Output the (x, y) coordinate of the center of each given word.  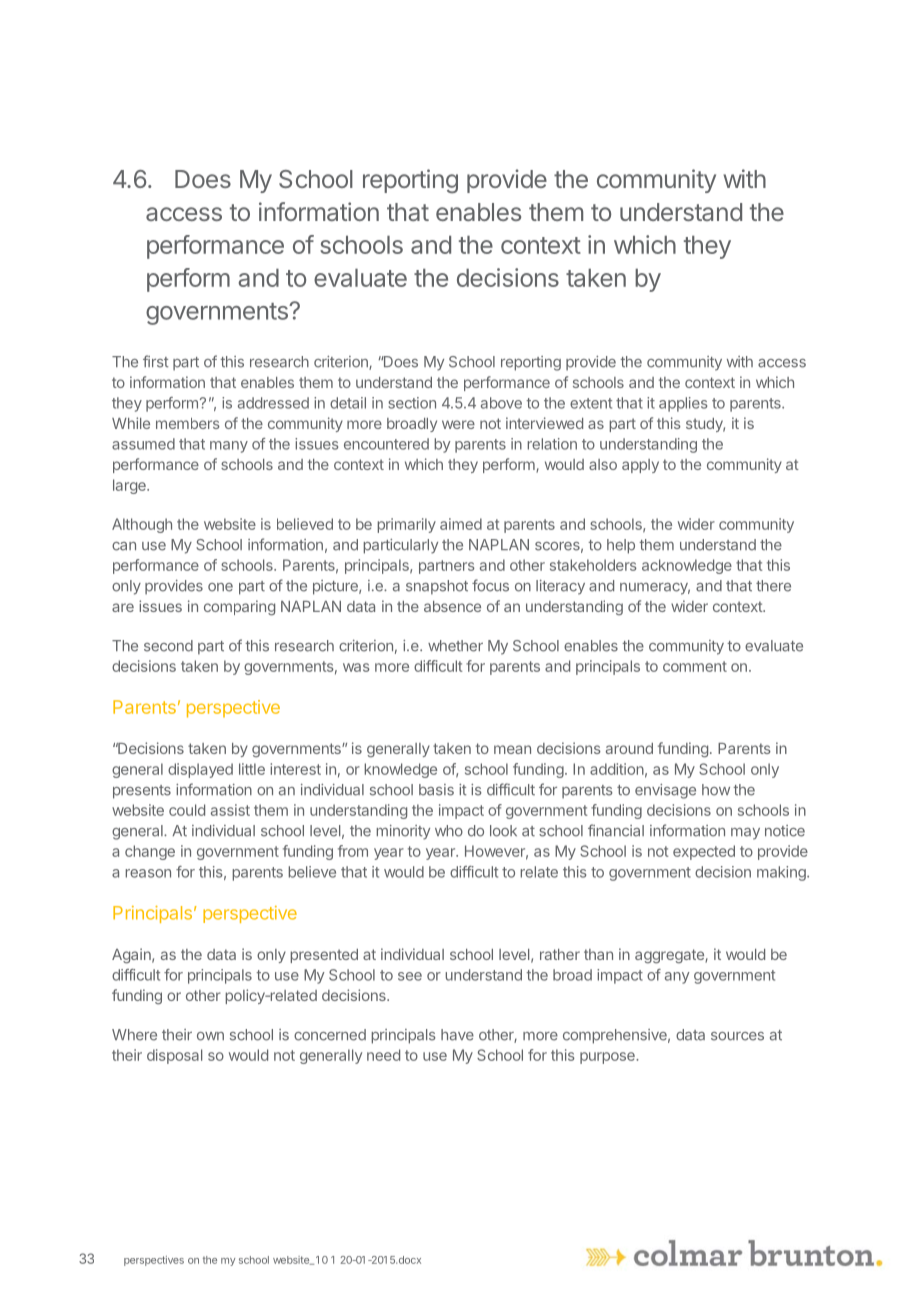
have (457, 1035)
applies (683, 404)
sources (737, 1036)
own (210, 1036)
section (412, 403)
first (156, 361)
